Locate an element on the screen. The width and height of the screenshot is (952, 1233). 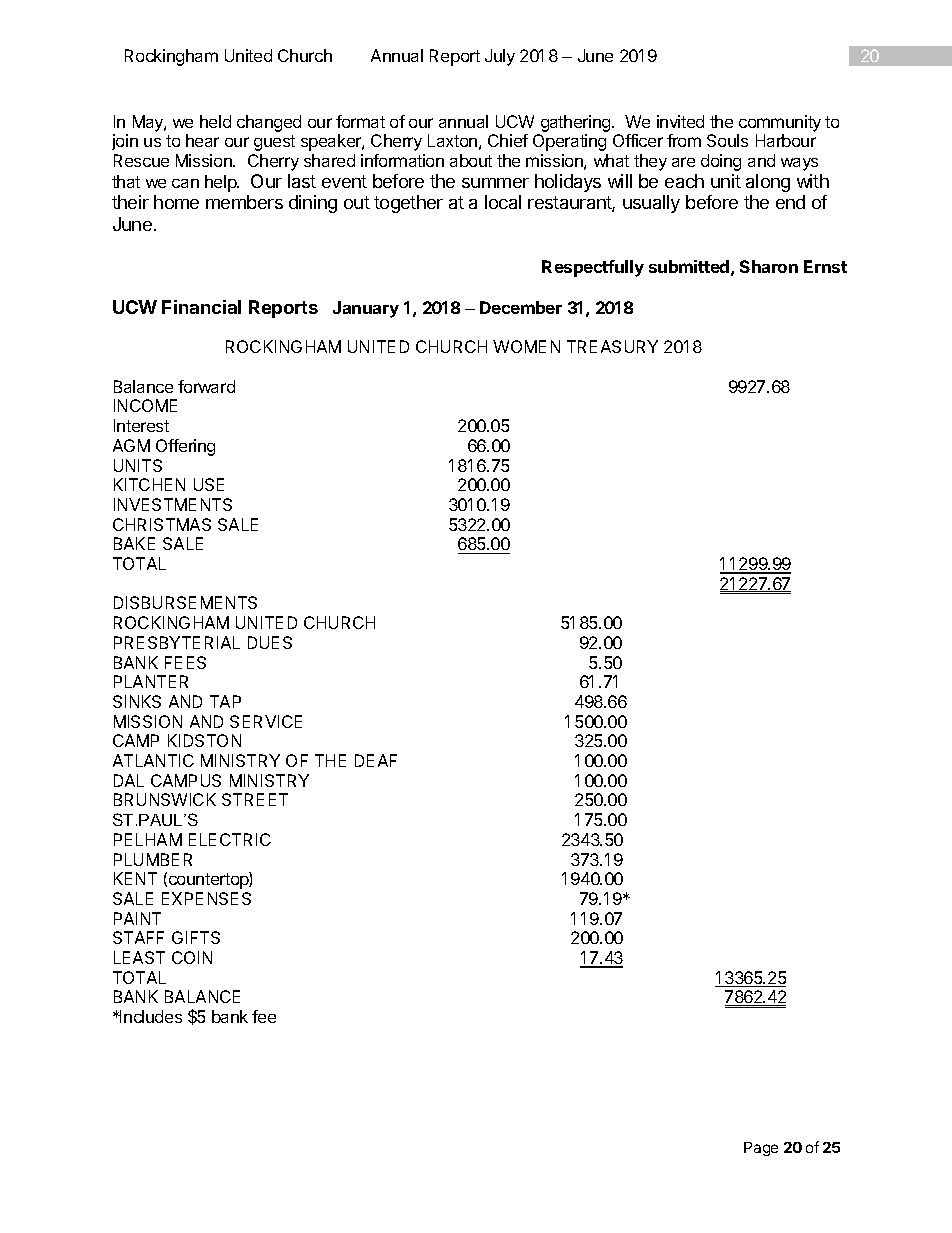
July is located at coordinates (500, 57).
